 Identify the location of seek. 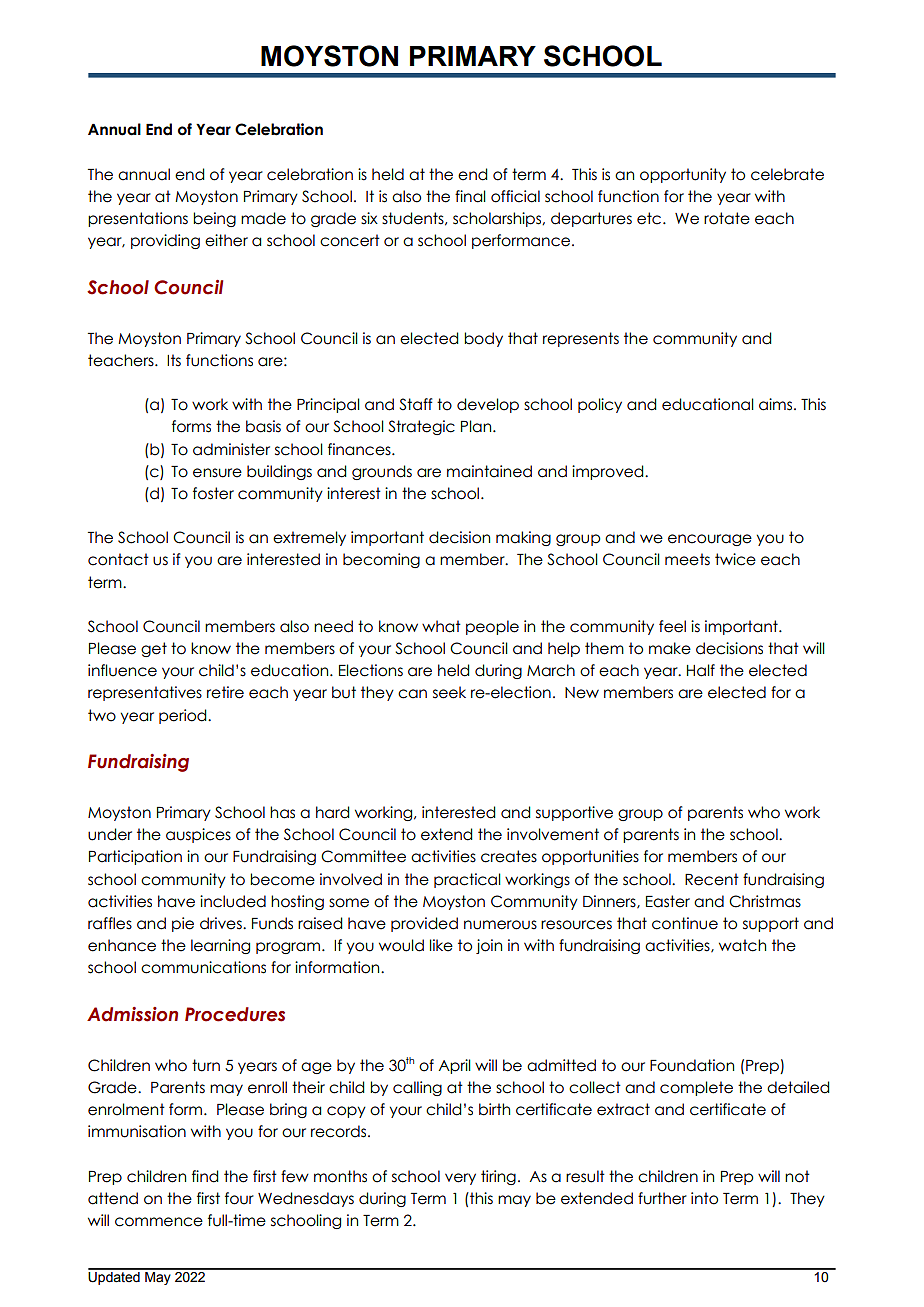
(449, 692).
